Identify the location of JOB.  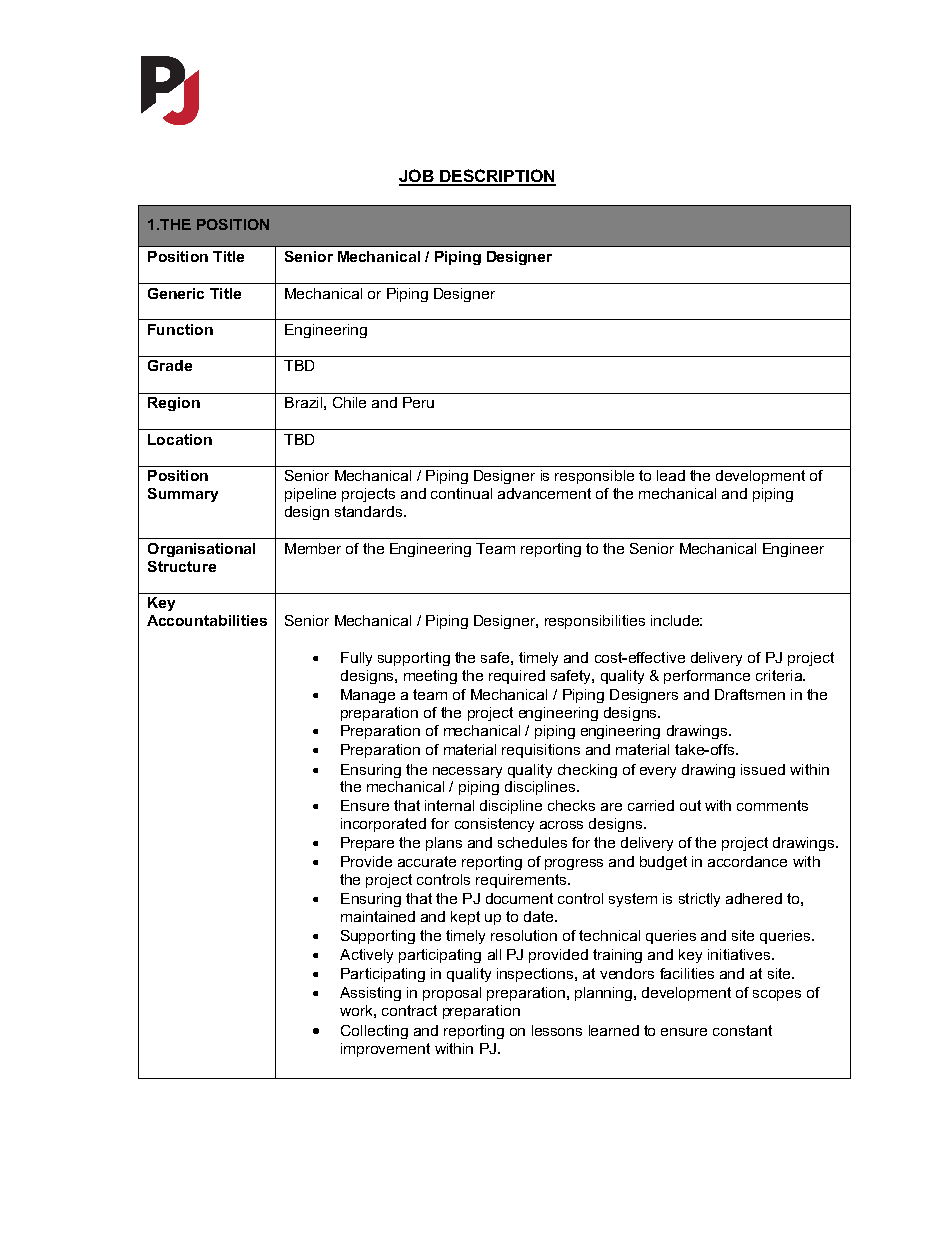
(417, 177).
